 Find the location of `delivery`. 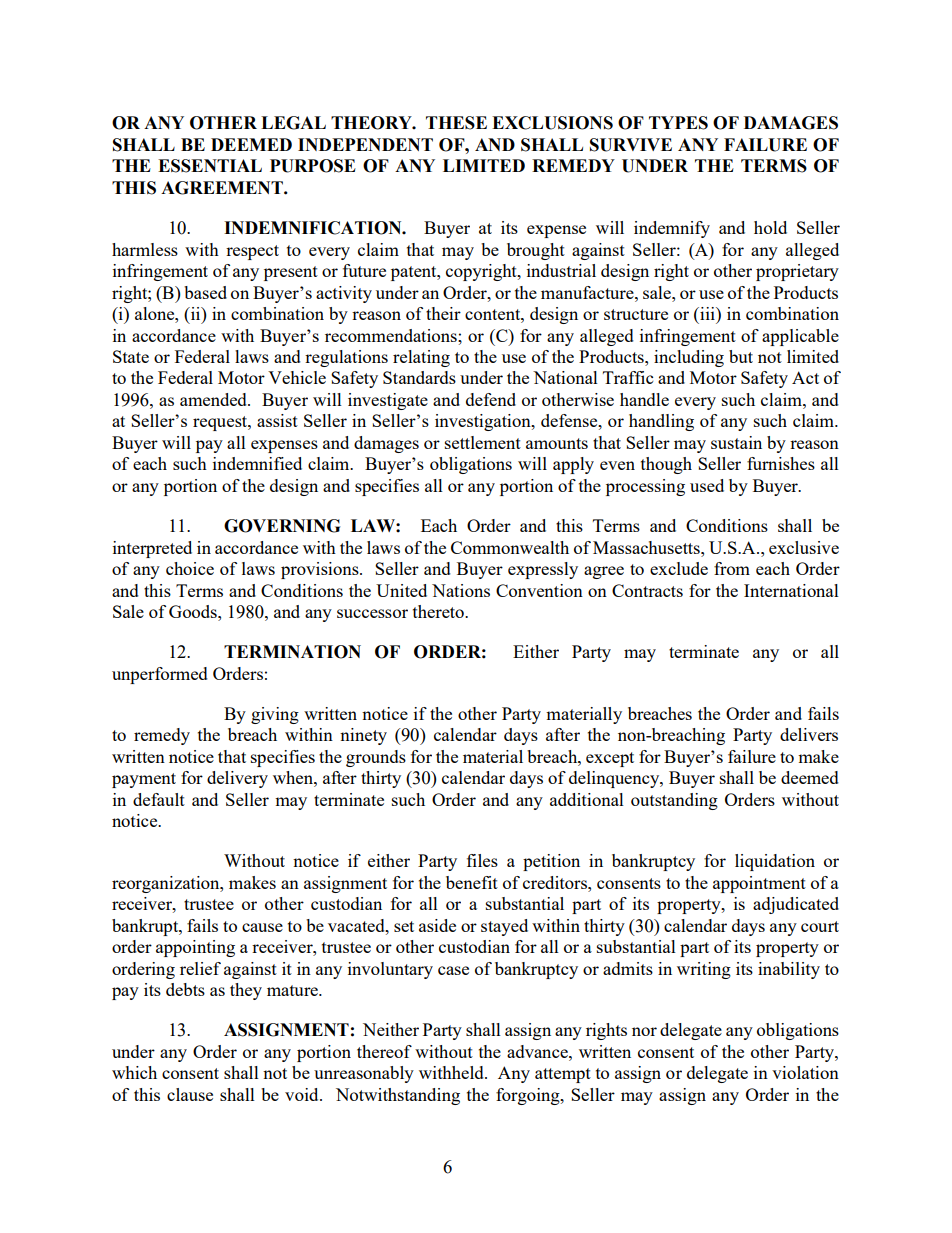

delivery is located at coordinates (237, 779).
